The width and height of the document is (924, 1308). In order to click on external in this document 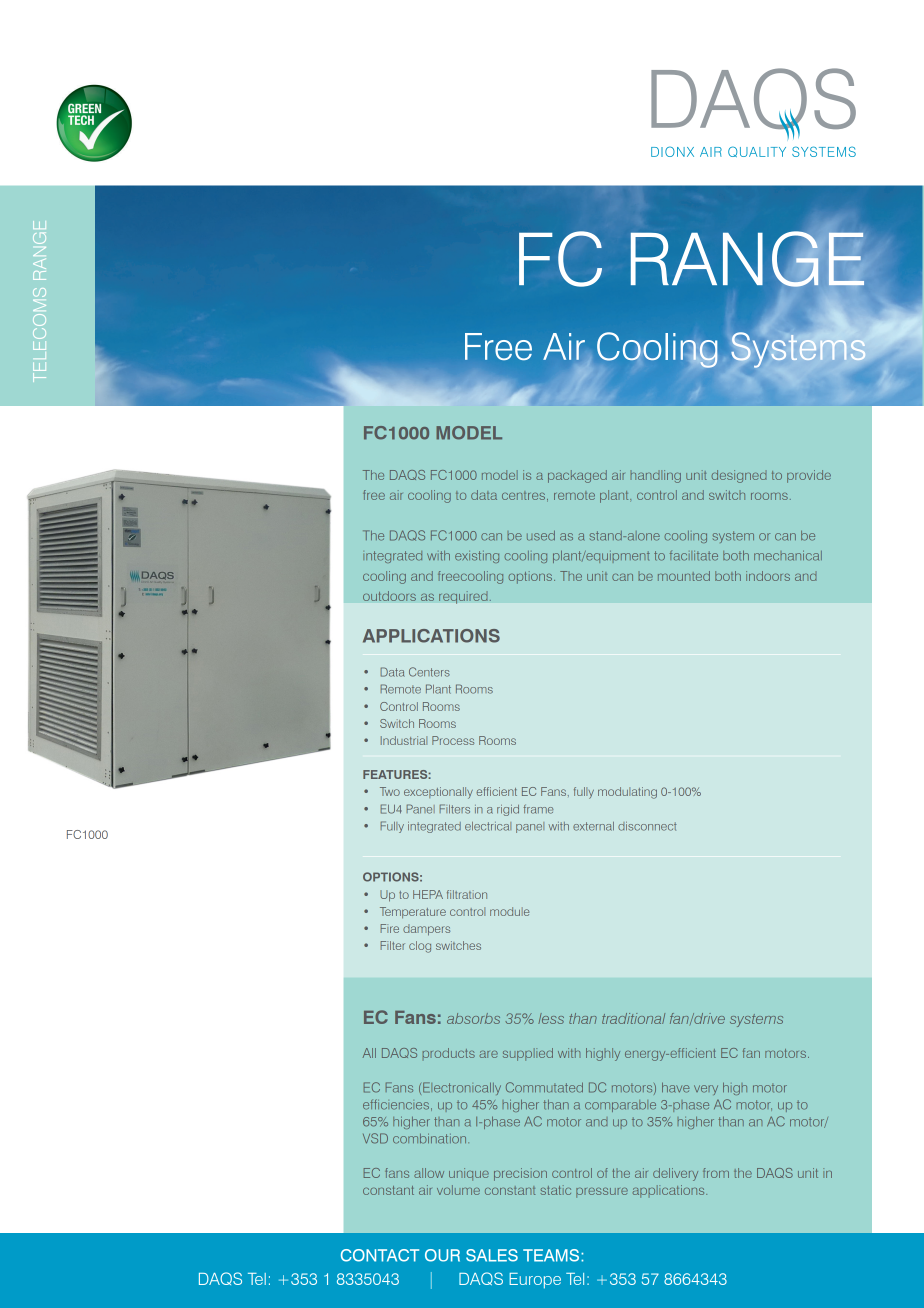, I will do `click(593, 826)`.
